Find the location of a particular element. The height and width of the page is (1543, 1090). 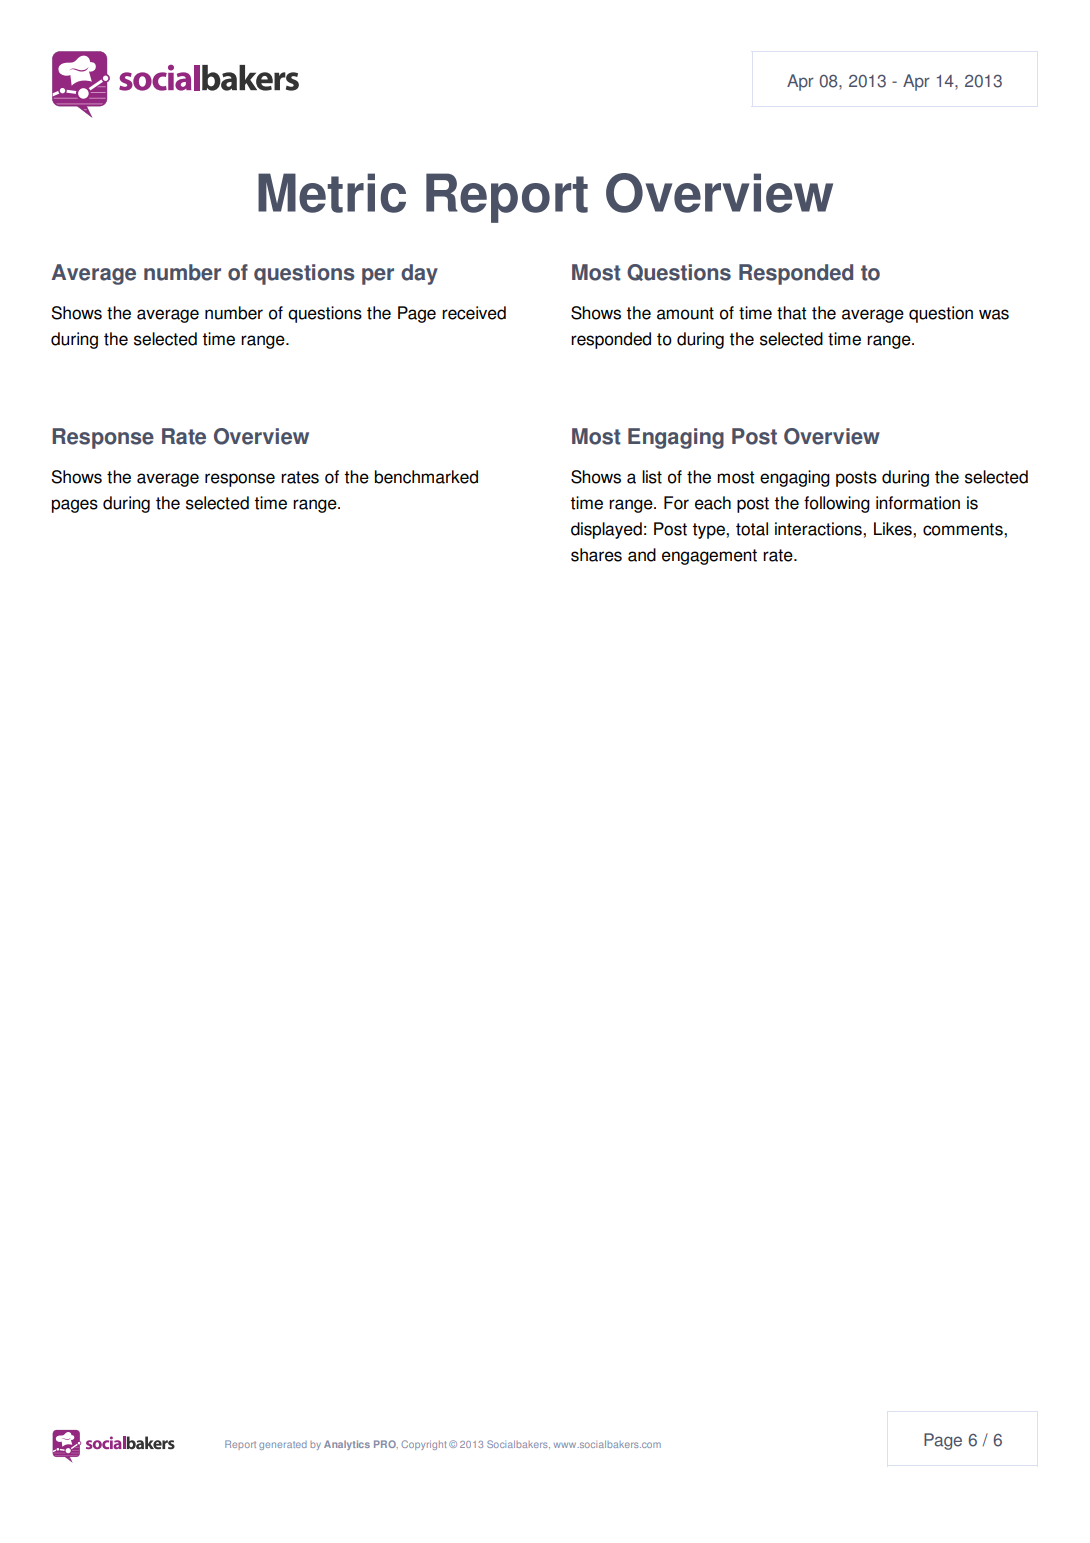

Copyright is located at coordinates (423, 1445).
